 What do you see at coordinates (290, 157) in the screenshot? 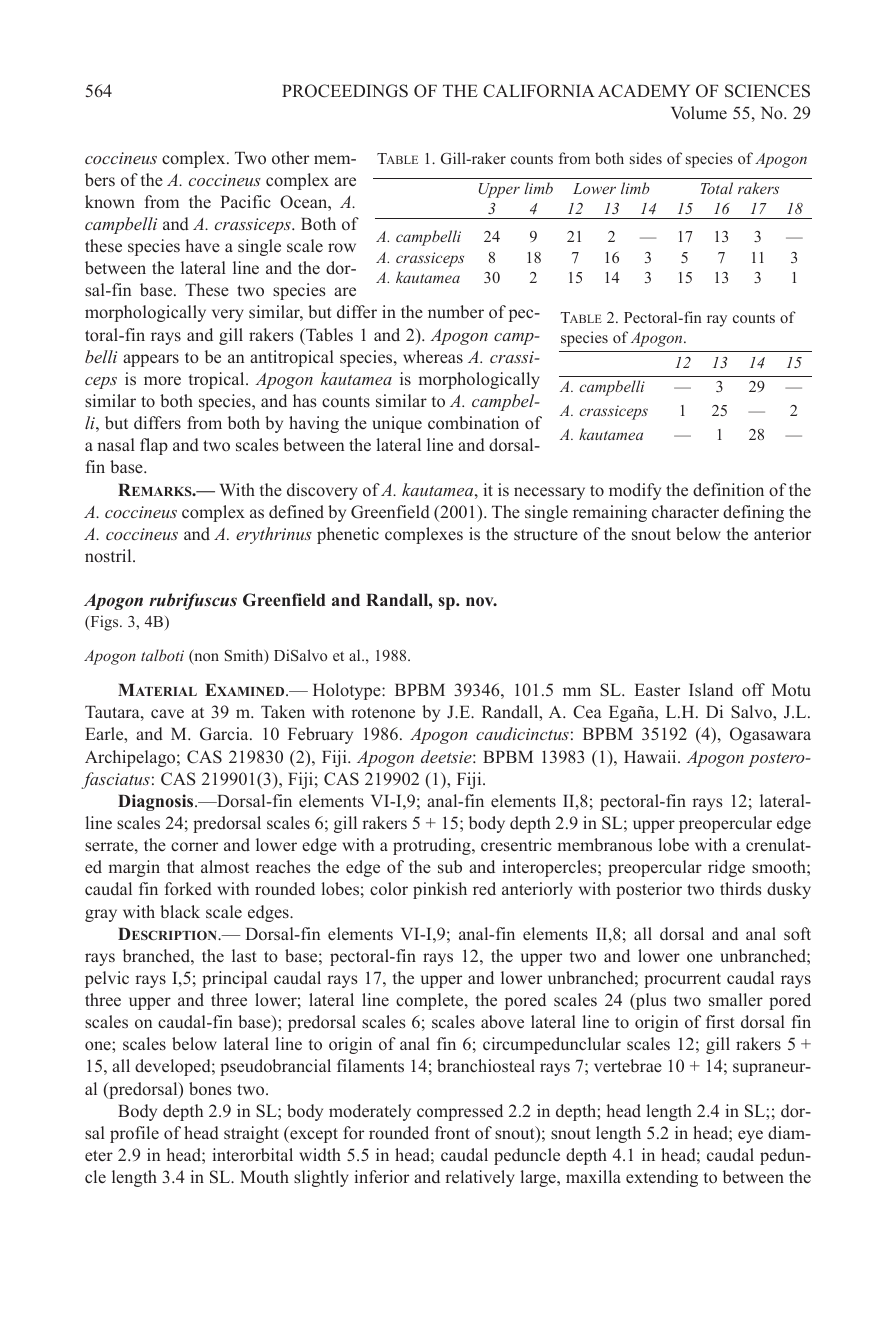
I see `other` at bounding box center [290, 157].
